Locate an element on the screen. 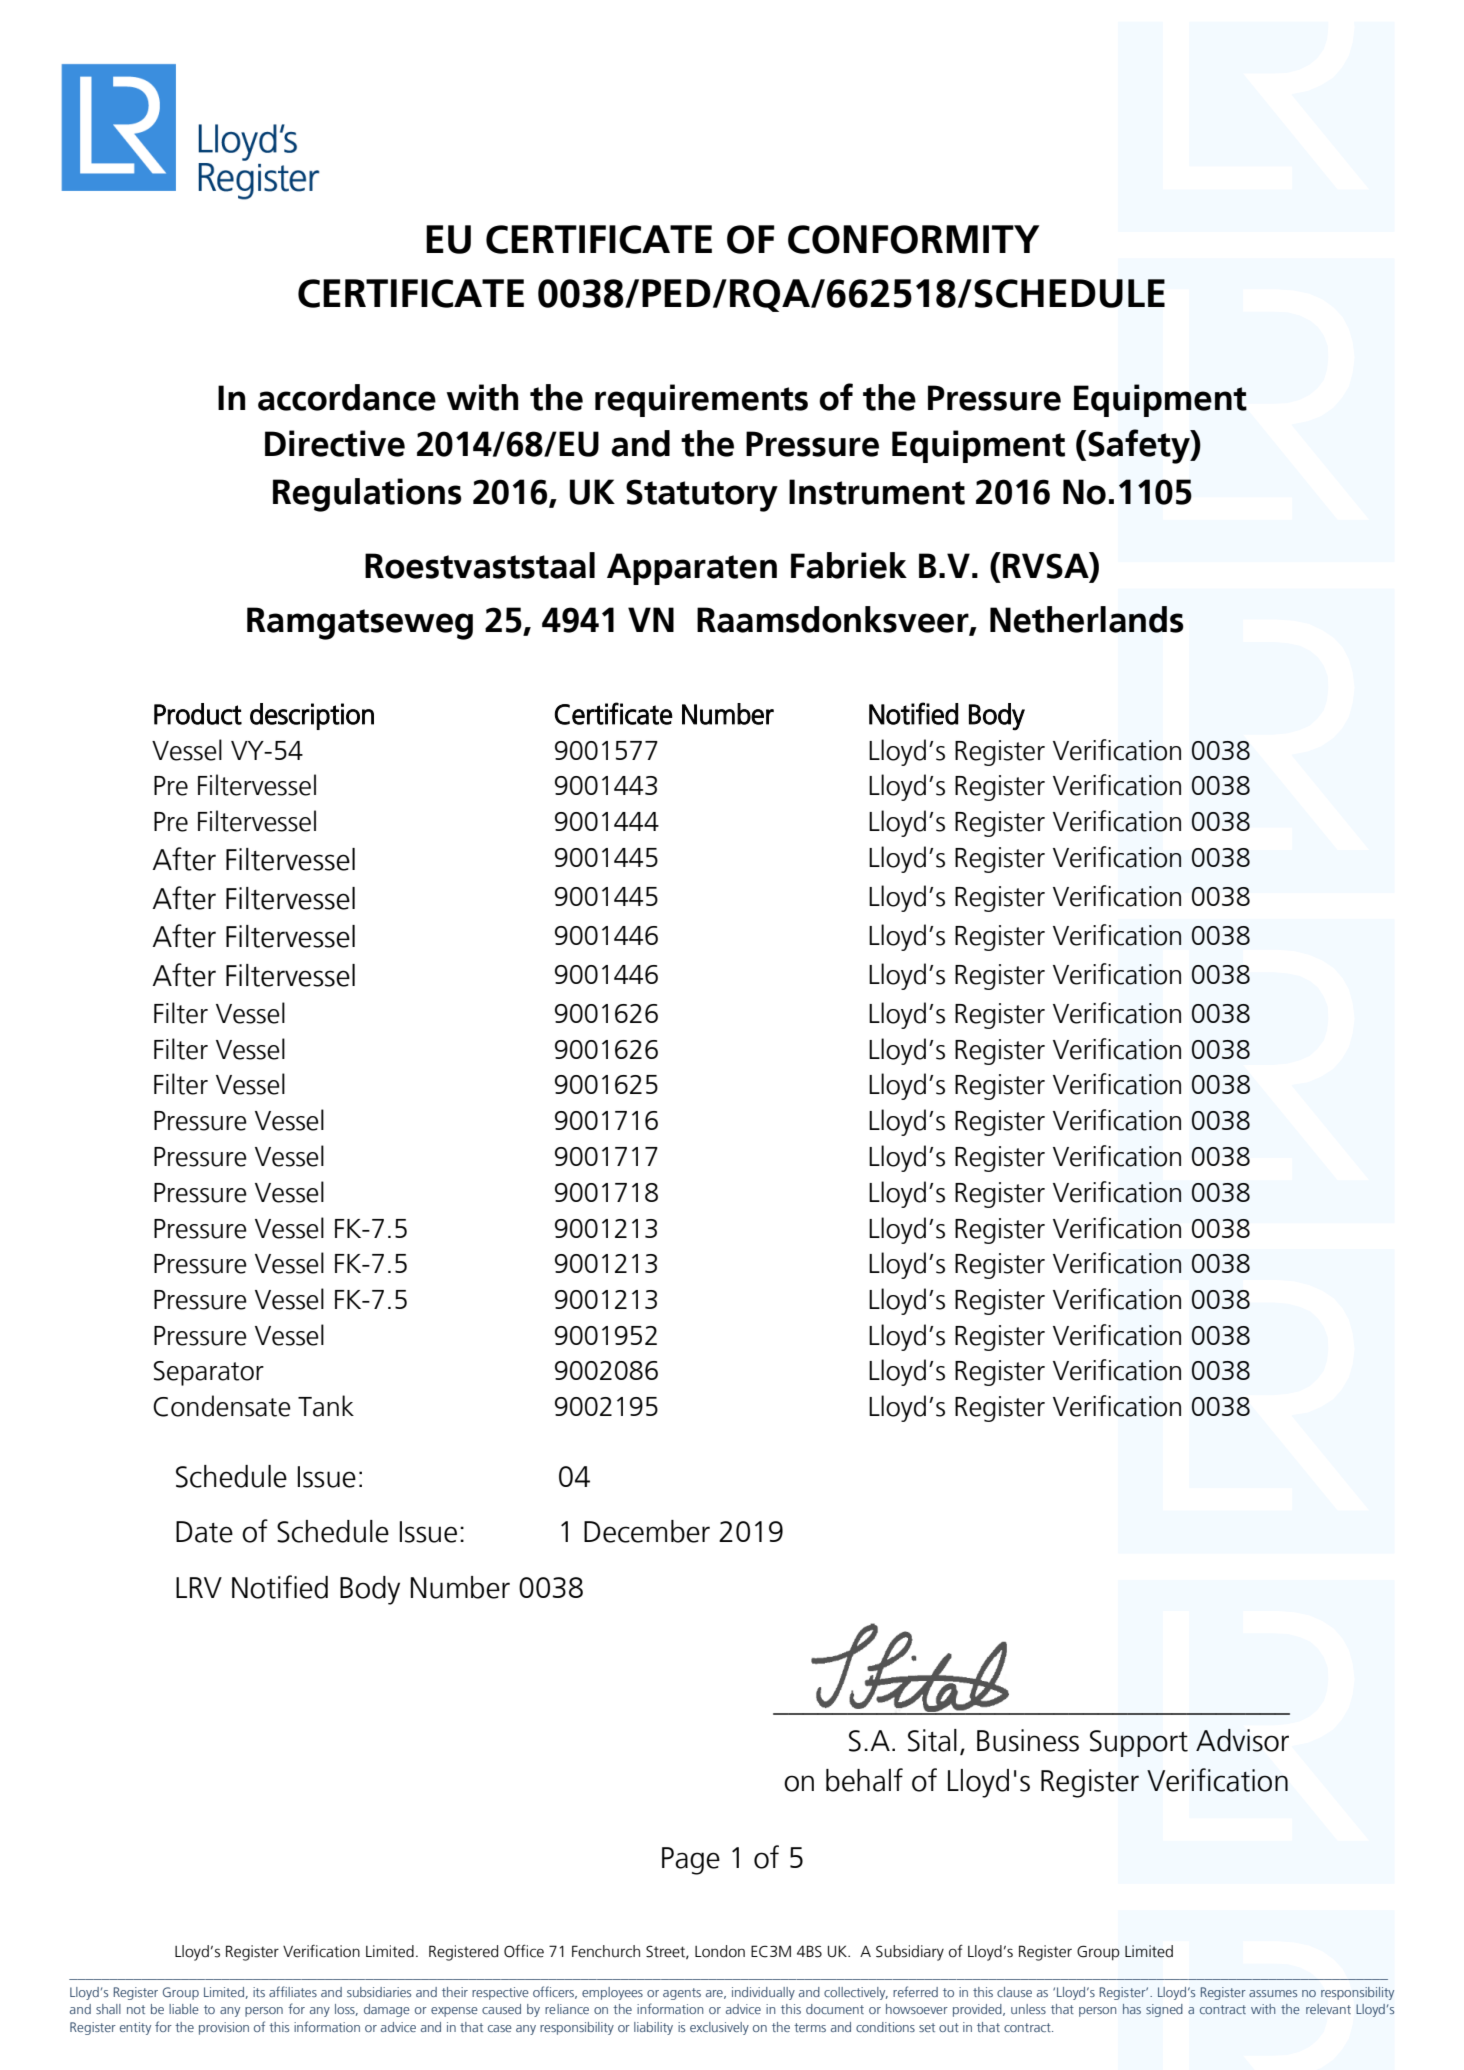  description is located at coordinates (312, 716).
